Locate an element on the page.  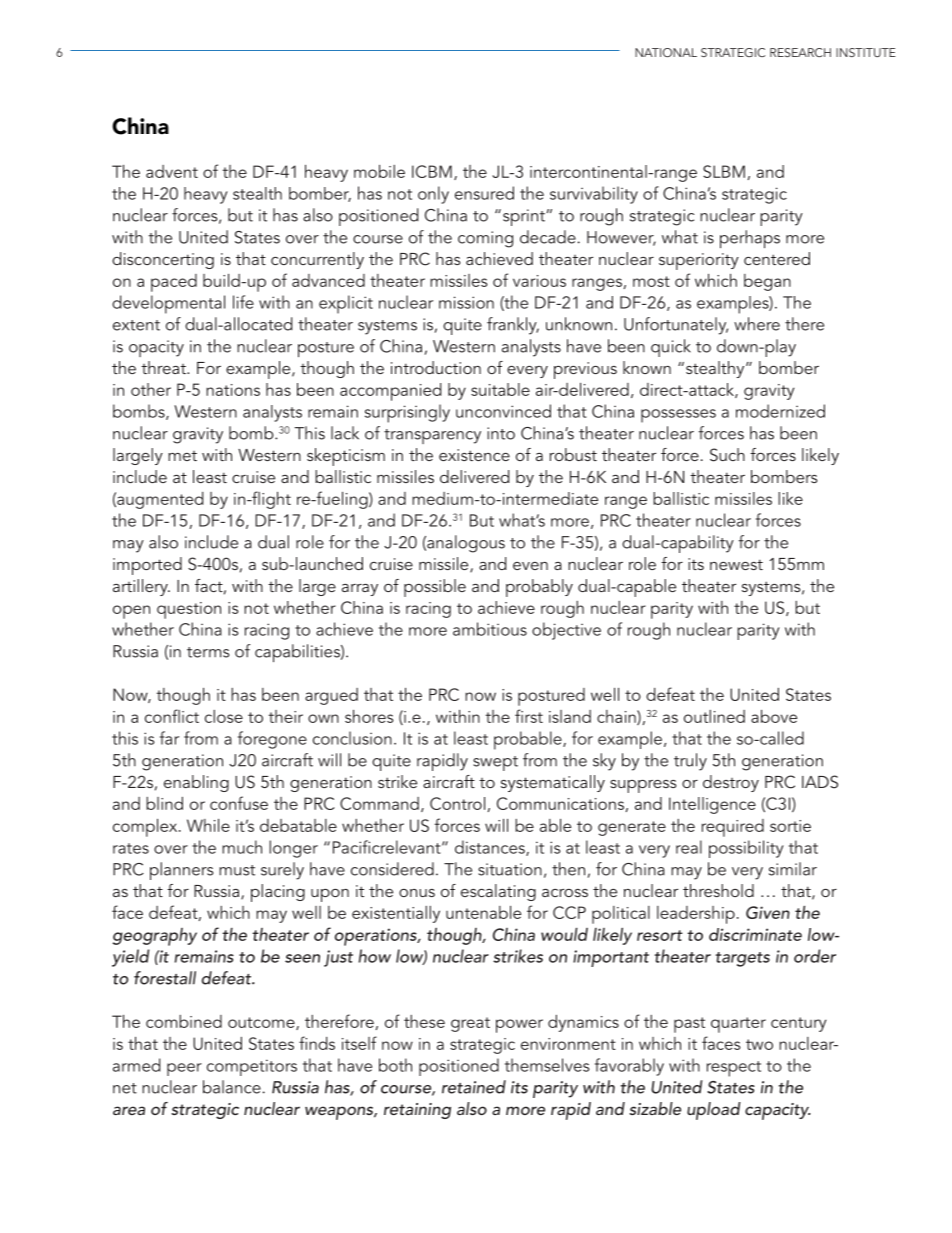
swept is located at coordinates (495, 763).
